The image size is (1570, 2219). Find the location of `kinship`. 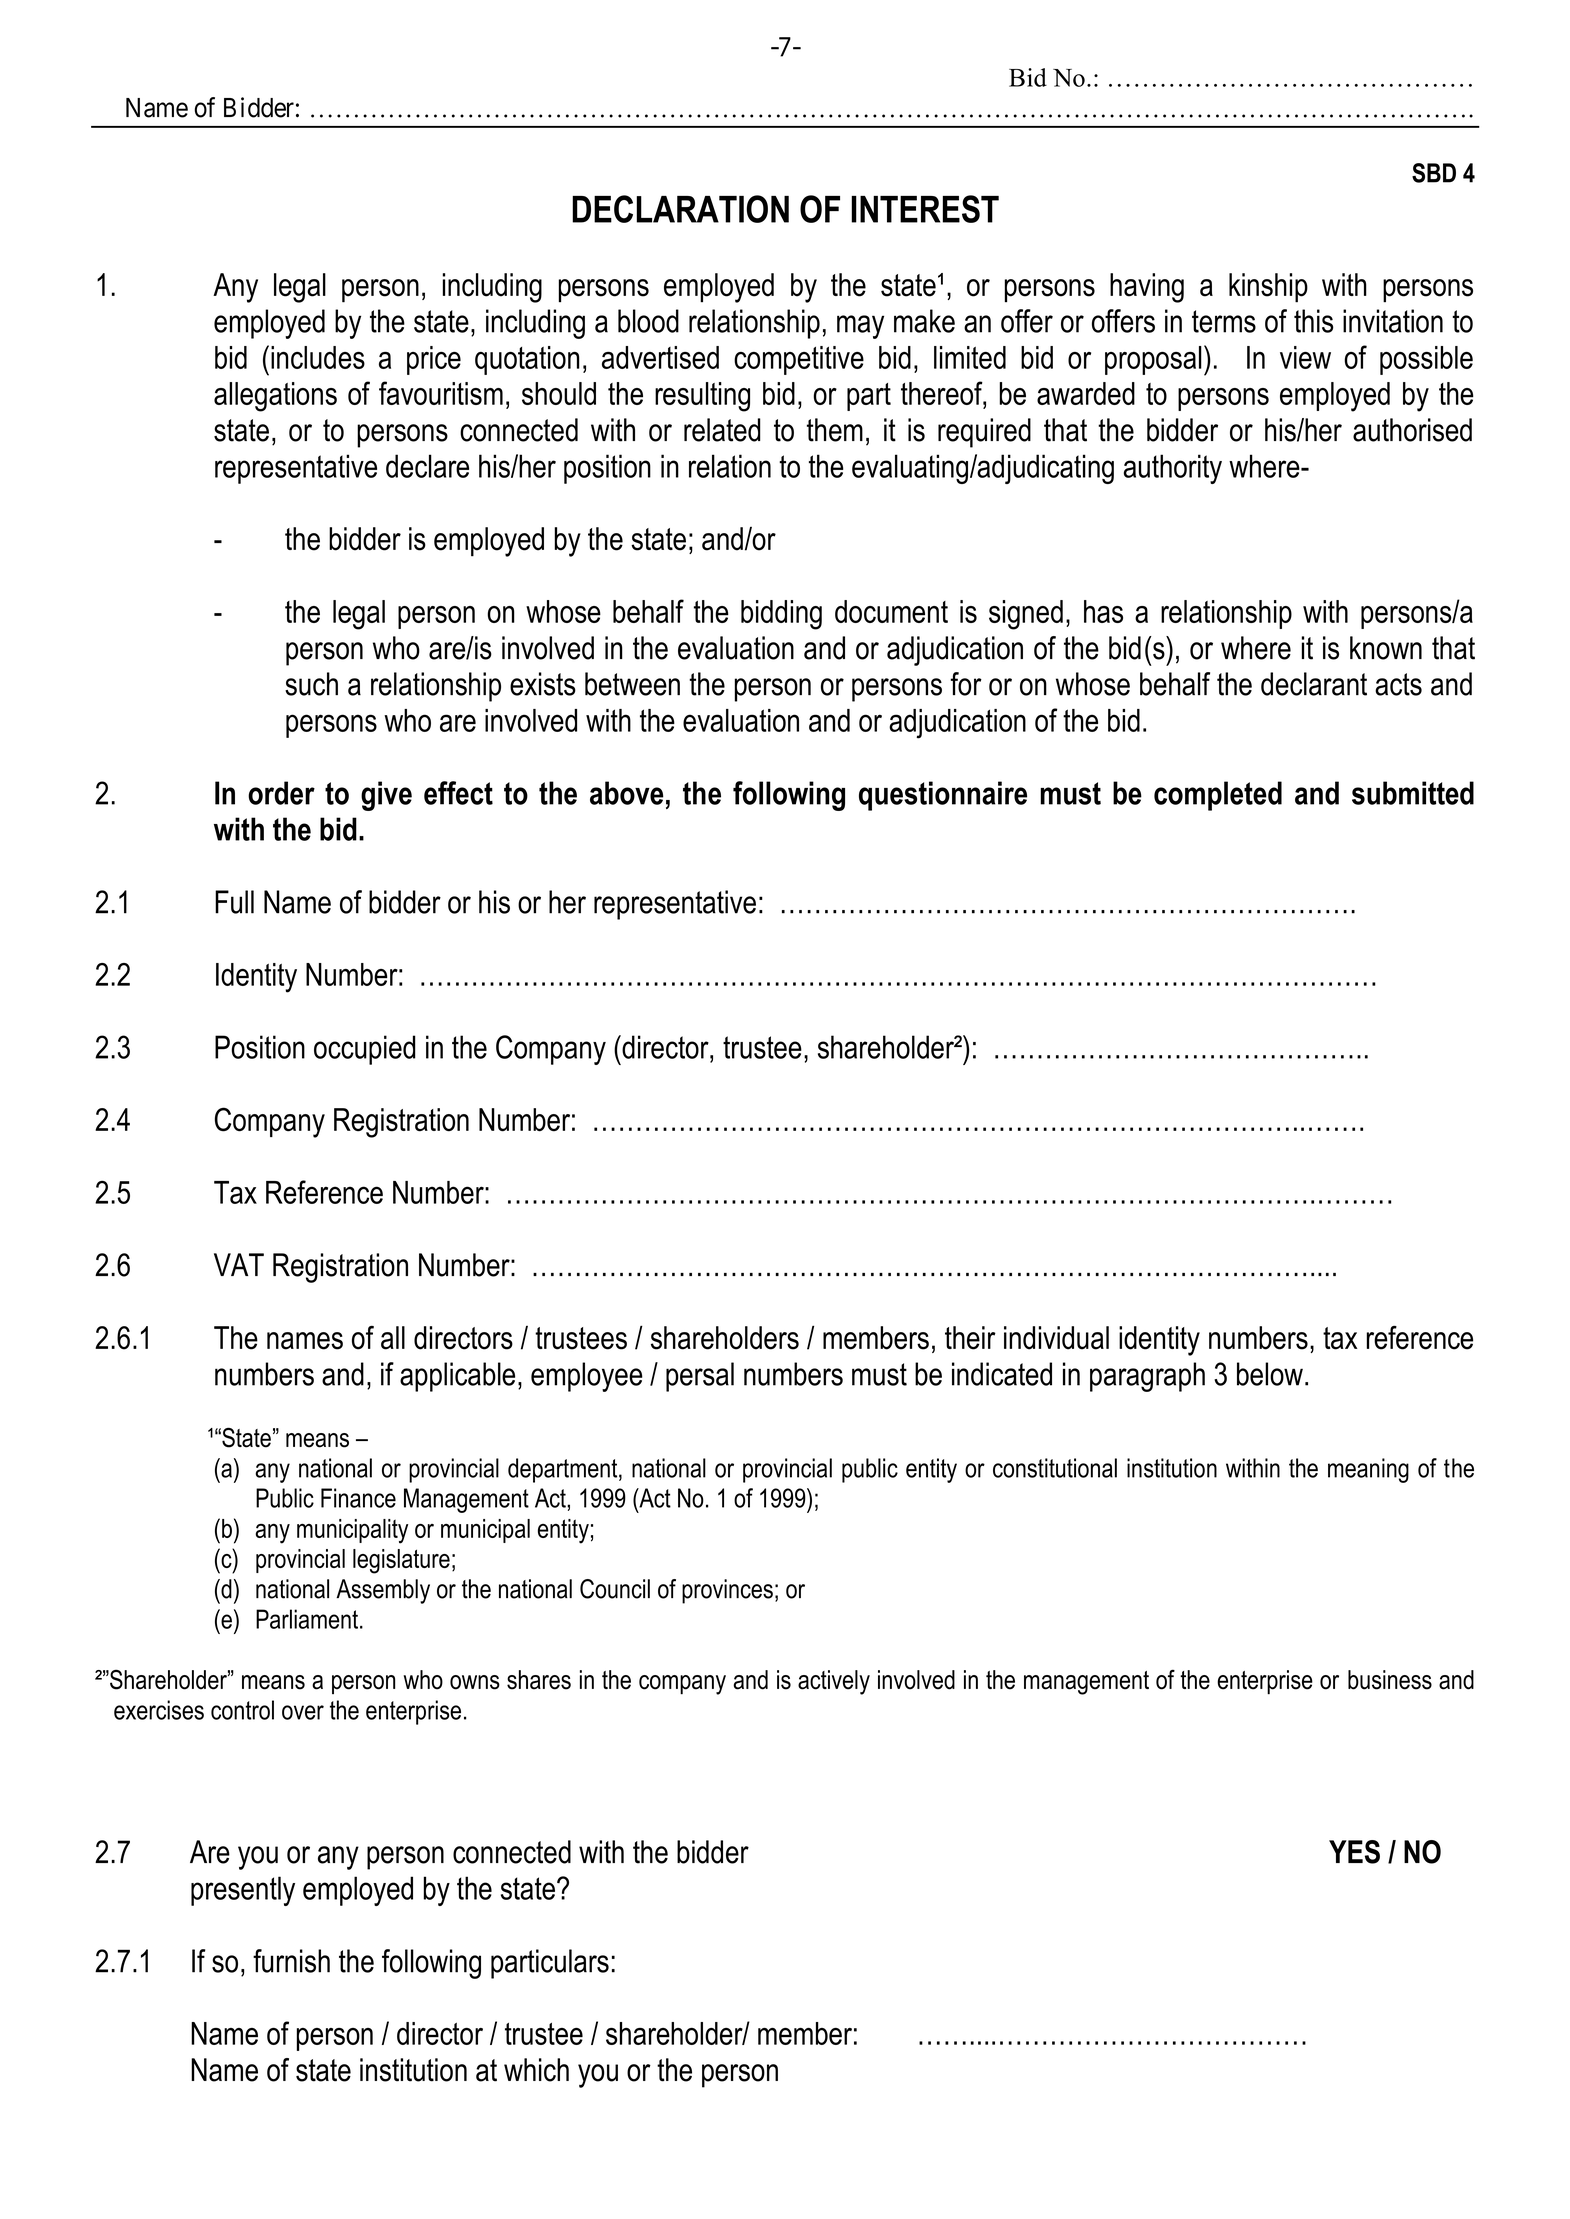

kinship is located at coordinates (1268, 288).
